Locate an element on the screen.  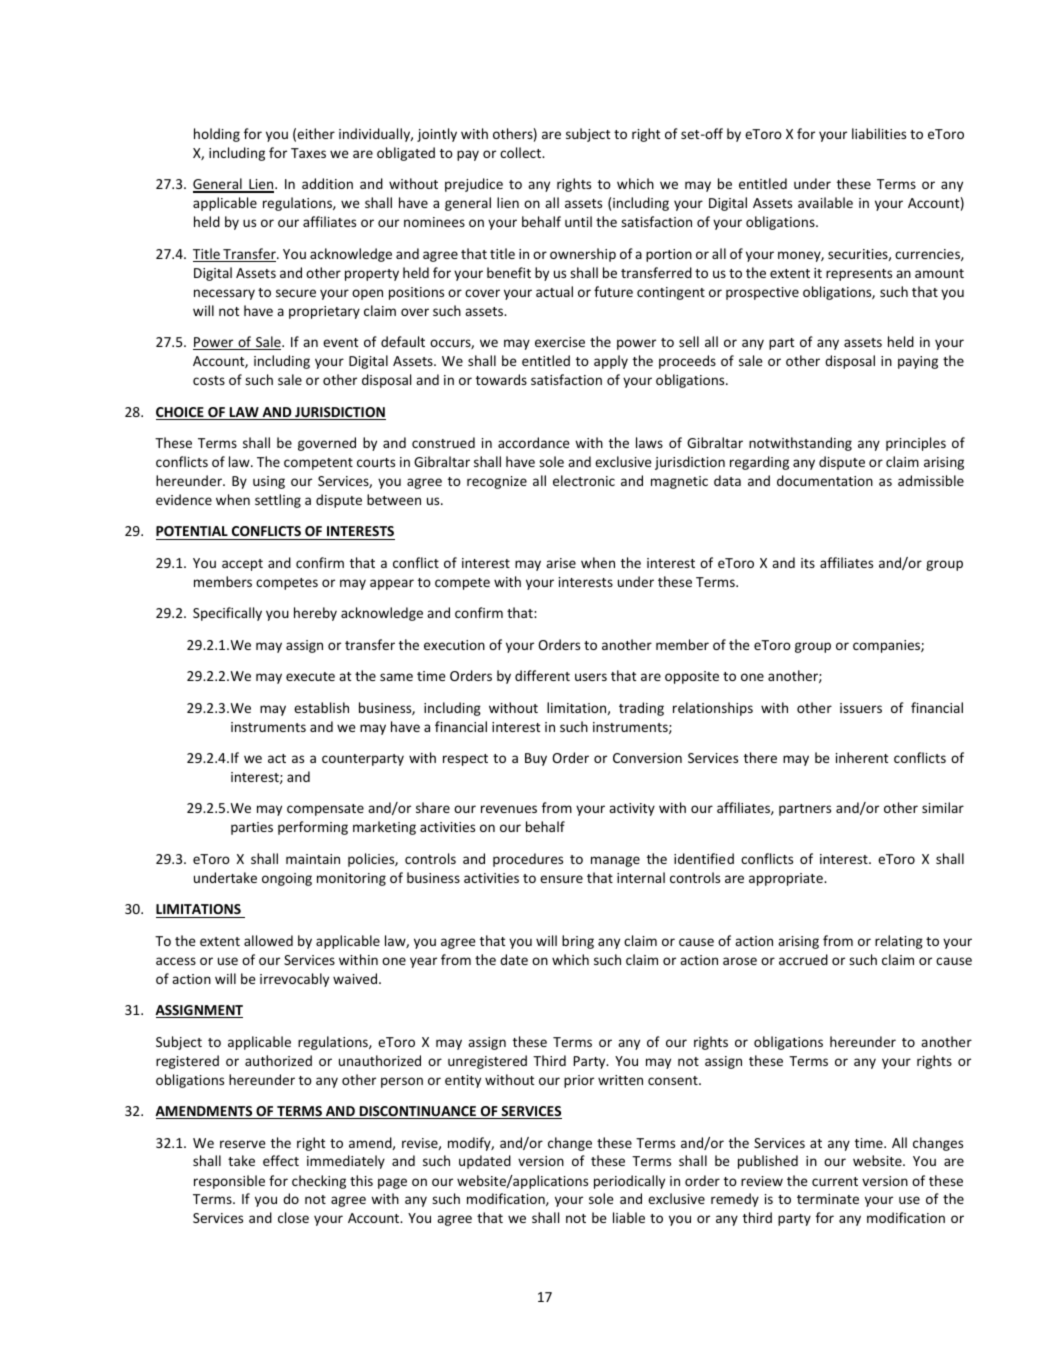
liabilities is located at coordinates (879, 133).
